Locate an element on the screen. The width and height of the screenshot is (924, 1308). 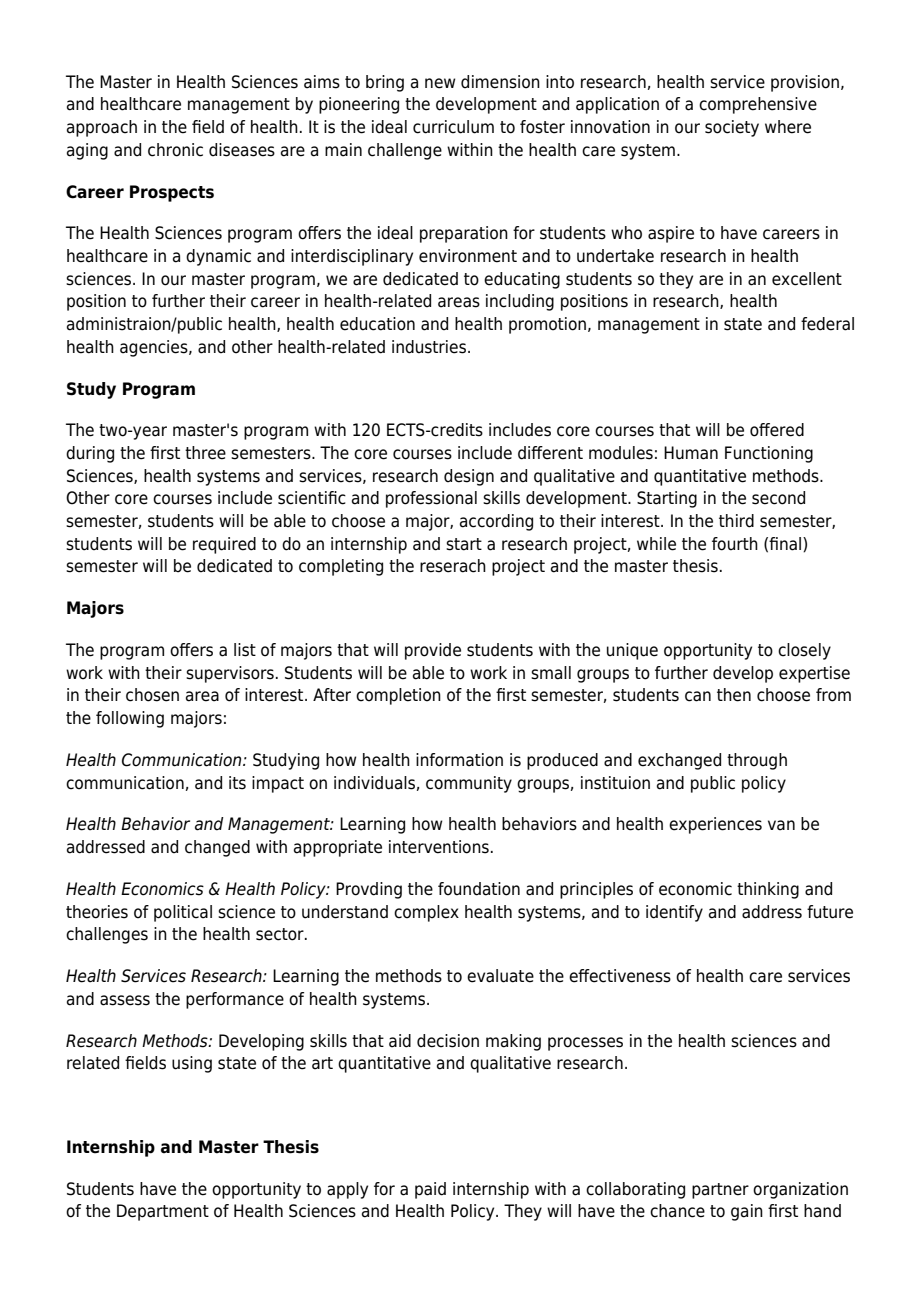
paid is located at coordinates (430, 1190).
